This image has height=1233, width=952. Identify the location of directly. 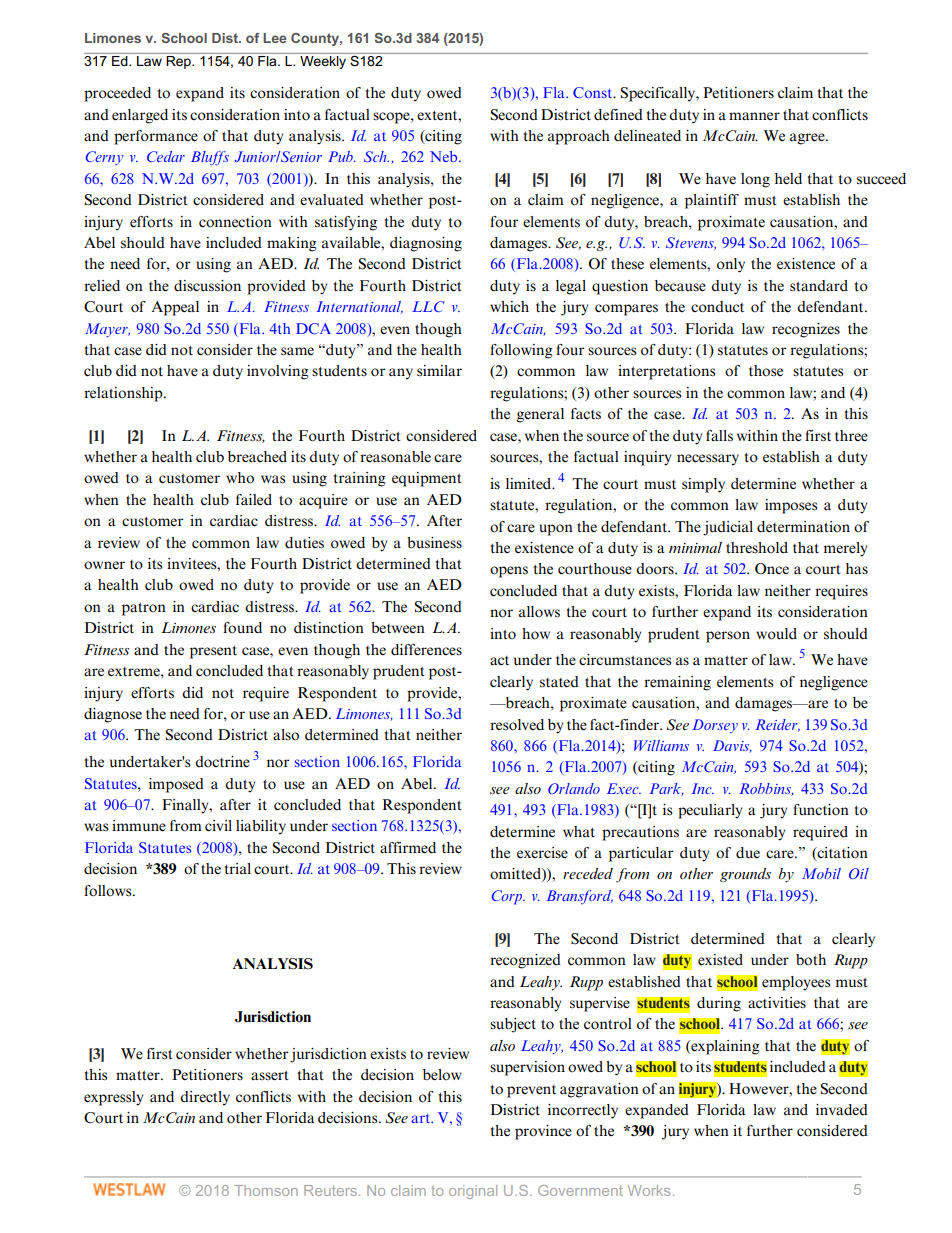
(205, 1098).
